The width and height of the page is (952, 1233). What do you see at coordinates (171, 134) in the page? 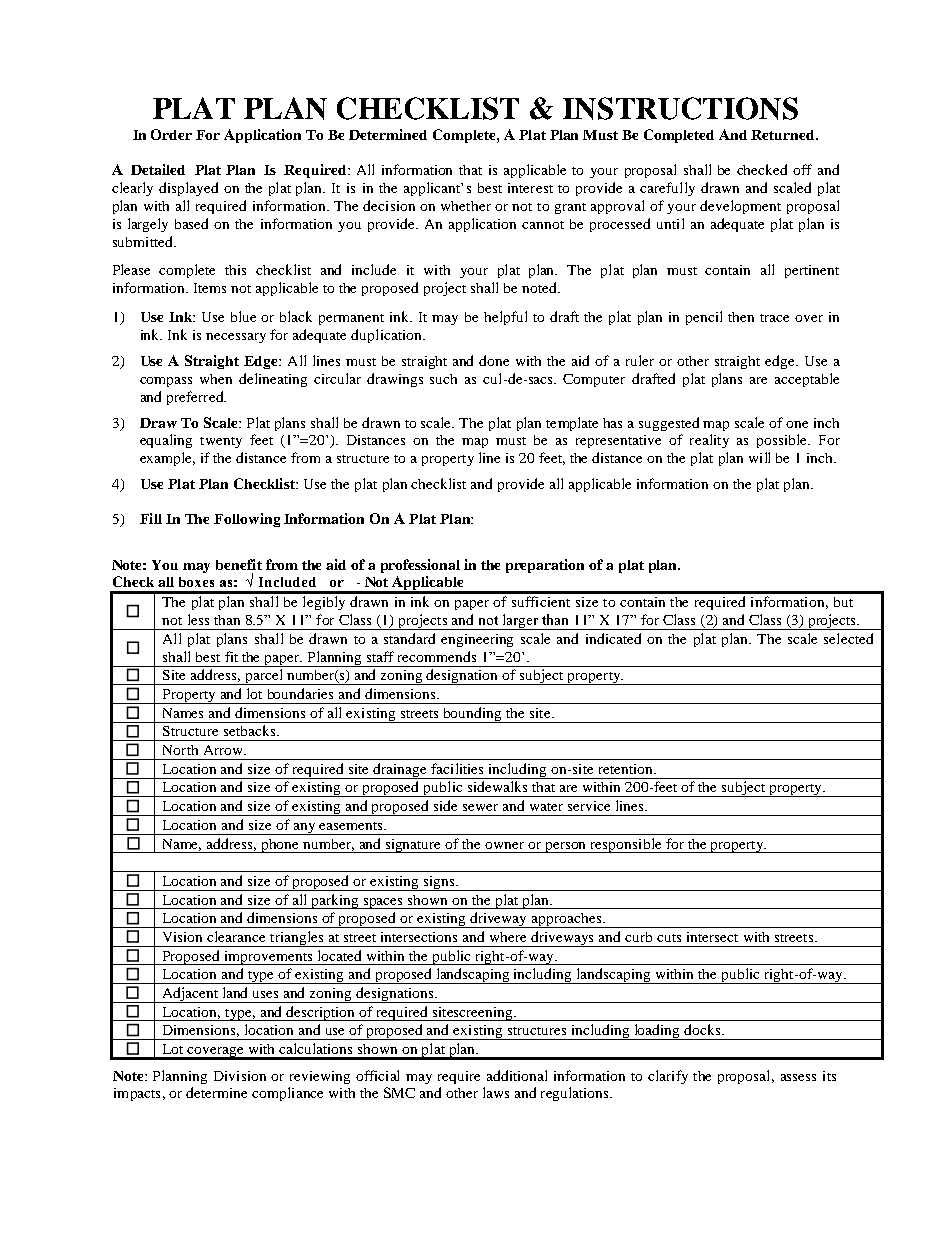
I see `Order` at bounding box center [171, 134].
